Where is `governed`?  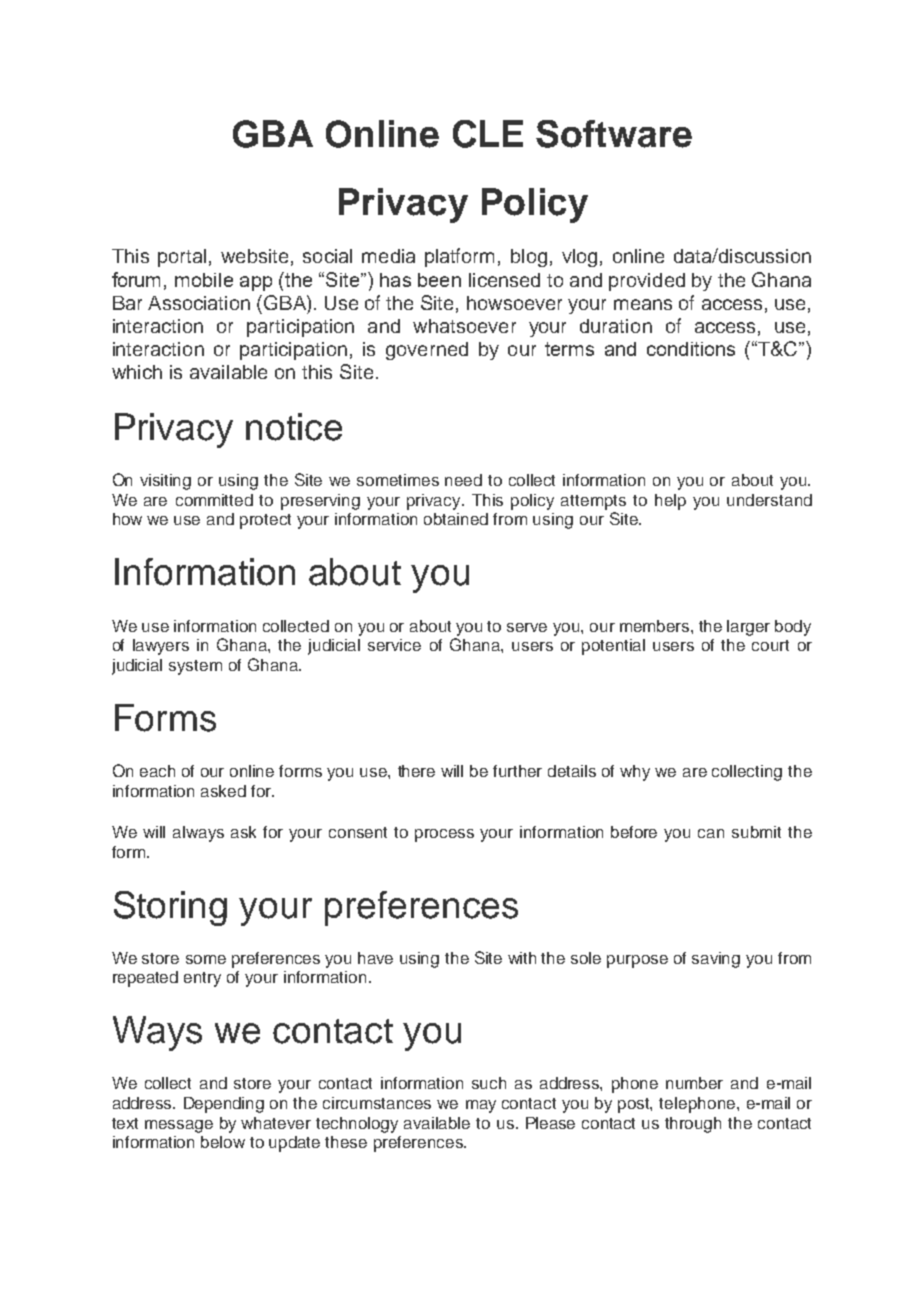
governed is located at coordinates (427, 351).
